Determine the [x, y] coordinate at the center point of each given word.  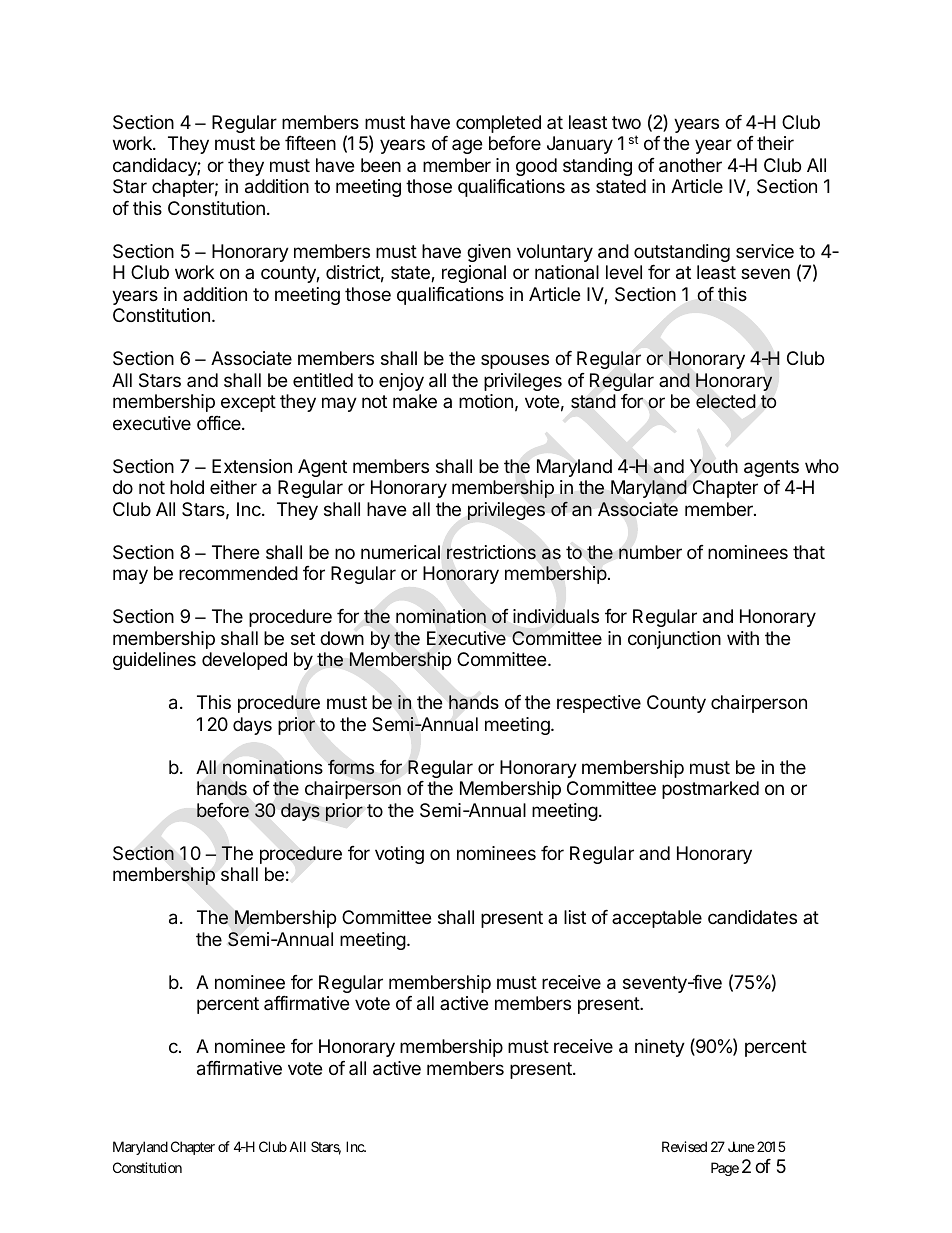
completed [498, 124]
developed [244, 661]
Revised [684, 1146]
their [775, 143]
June [741, 1146]
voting [399, 855]
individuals [556, 616]
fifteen [310, 143]
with [743, 638]
